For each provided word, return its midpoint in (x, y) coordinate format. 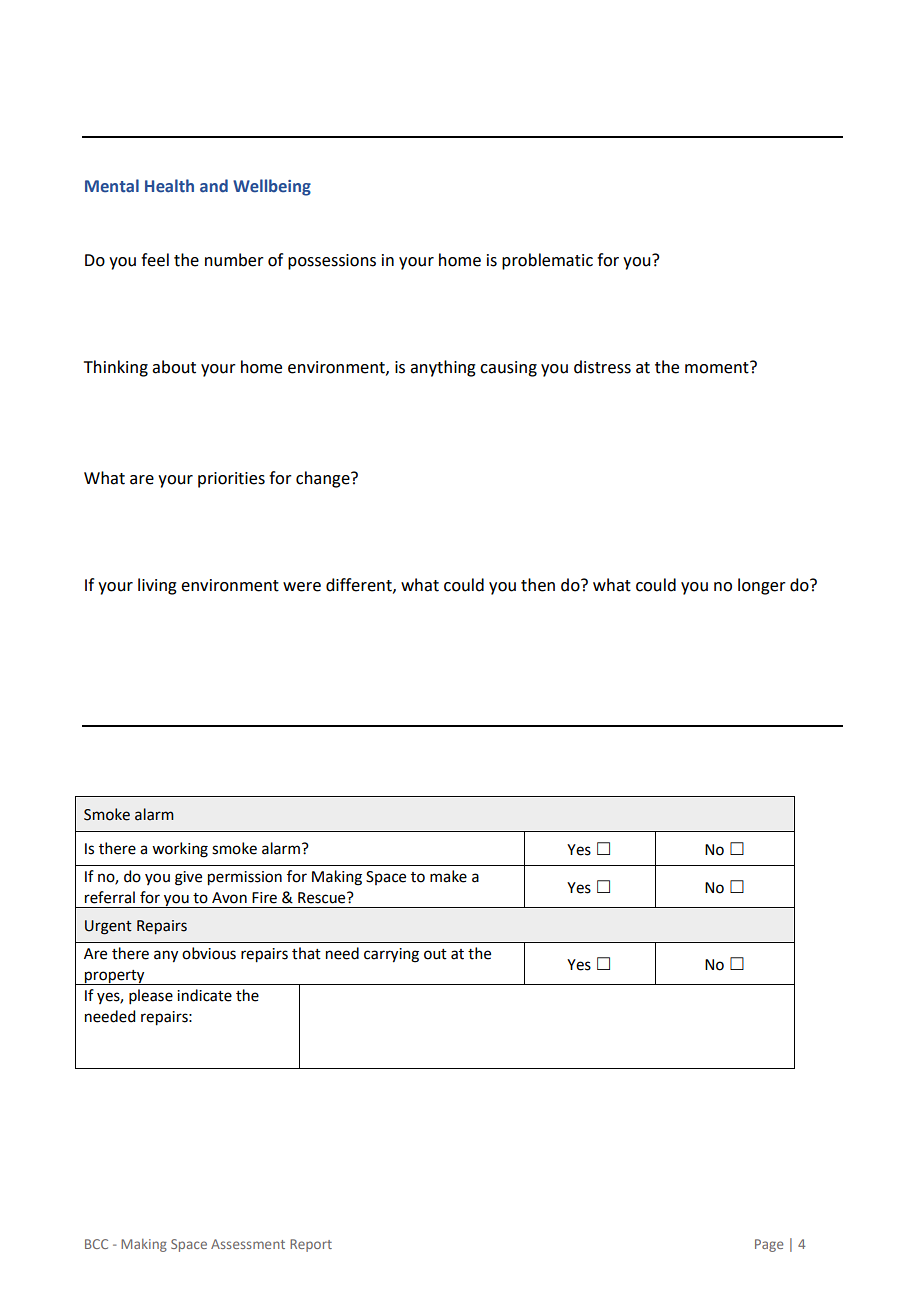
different (360, 585)
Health (169, 186)
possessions (332, 262)
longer (762, 586)
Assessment (248, 1244)
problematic (547, 261)
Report (311, 1245)
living (157, 586)
